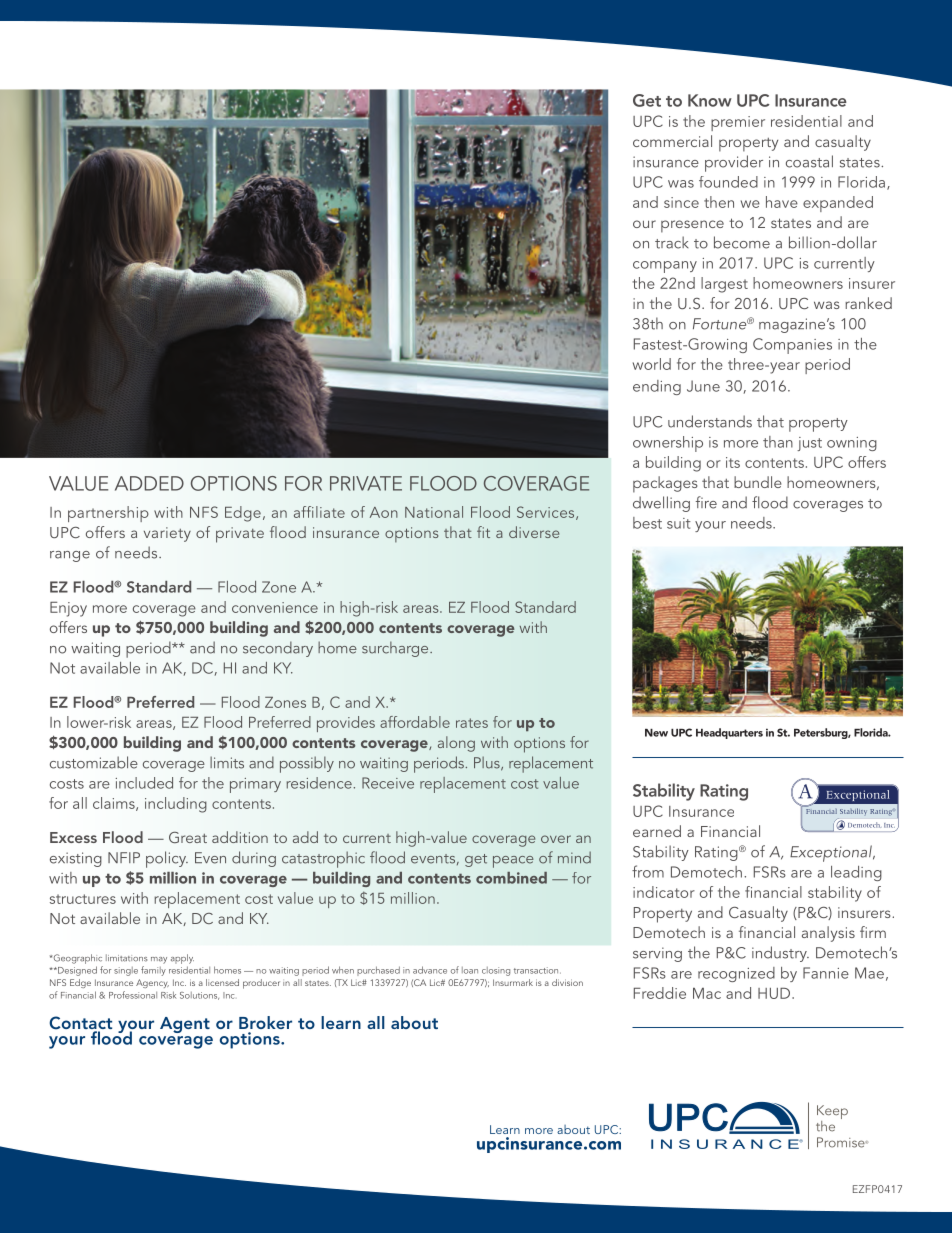 This screenshot has width=952, height=1233. I want to click on ADDED, so click(149, 483).
